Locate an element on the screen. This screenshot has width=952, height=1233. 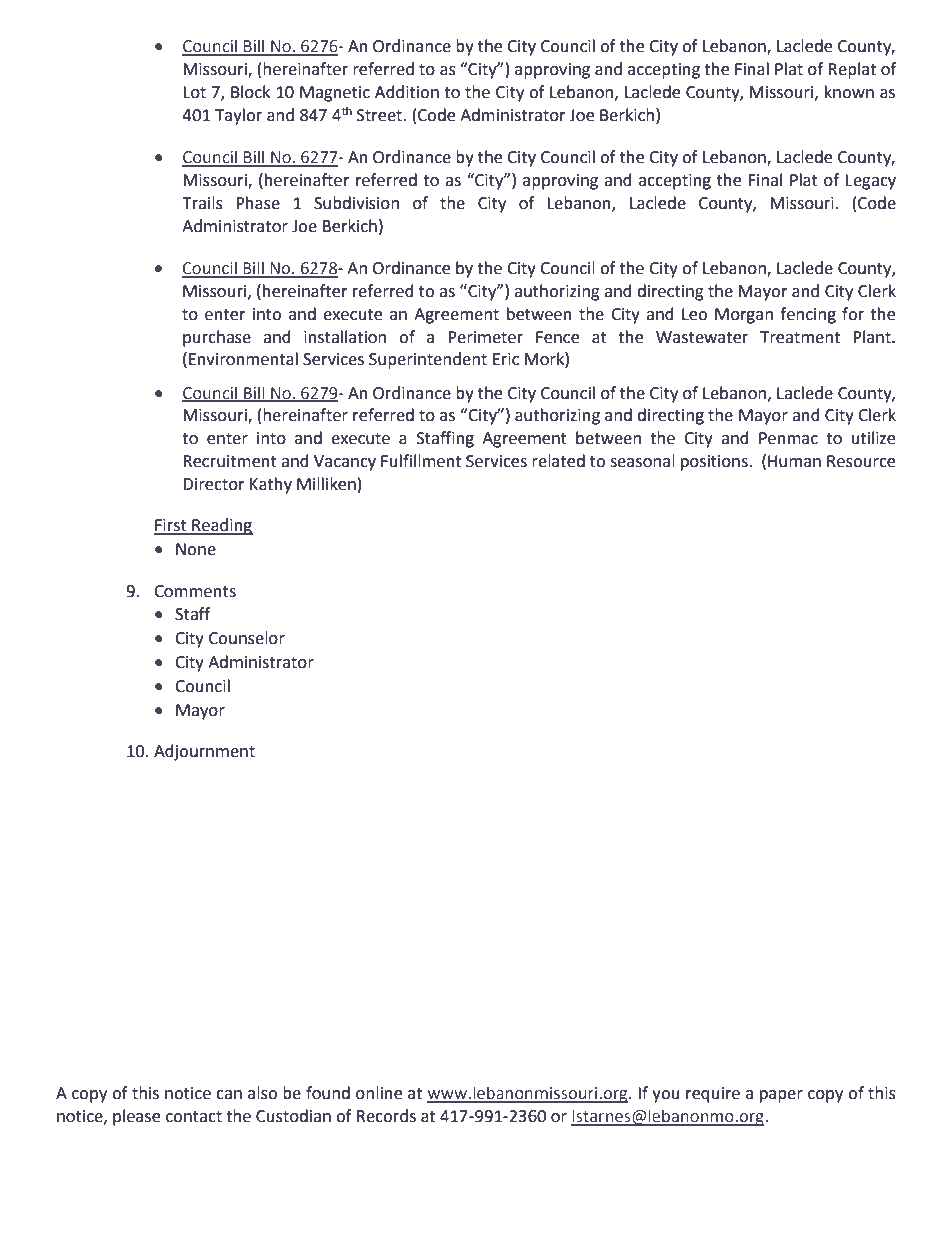
related is located at coordinates (558, 461).
